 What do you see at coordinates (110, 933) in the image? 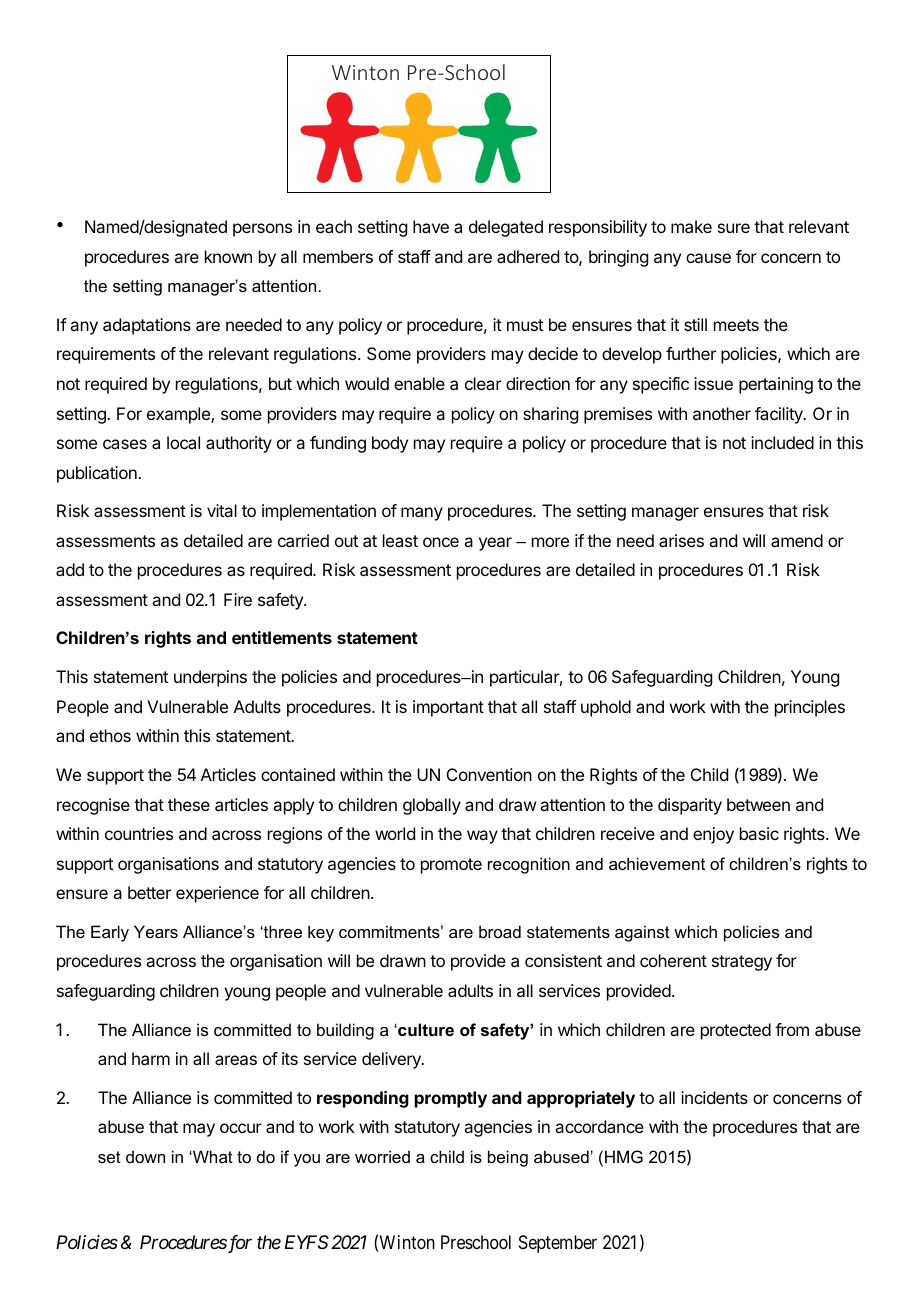
I see `Early` at bounding box center [110, 933].
